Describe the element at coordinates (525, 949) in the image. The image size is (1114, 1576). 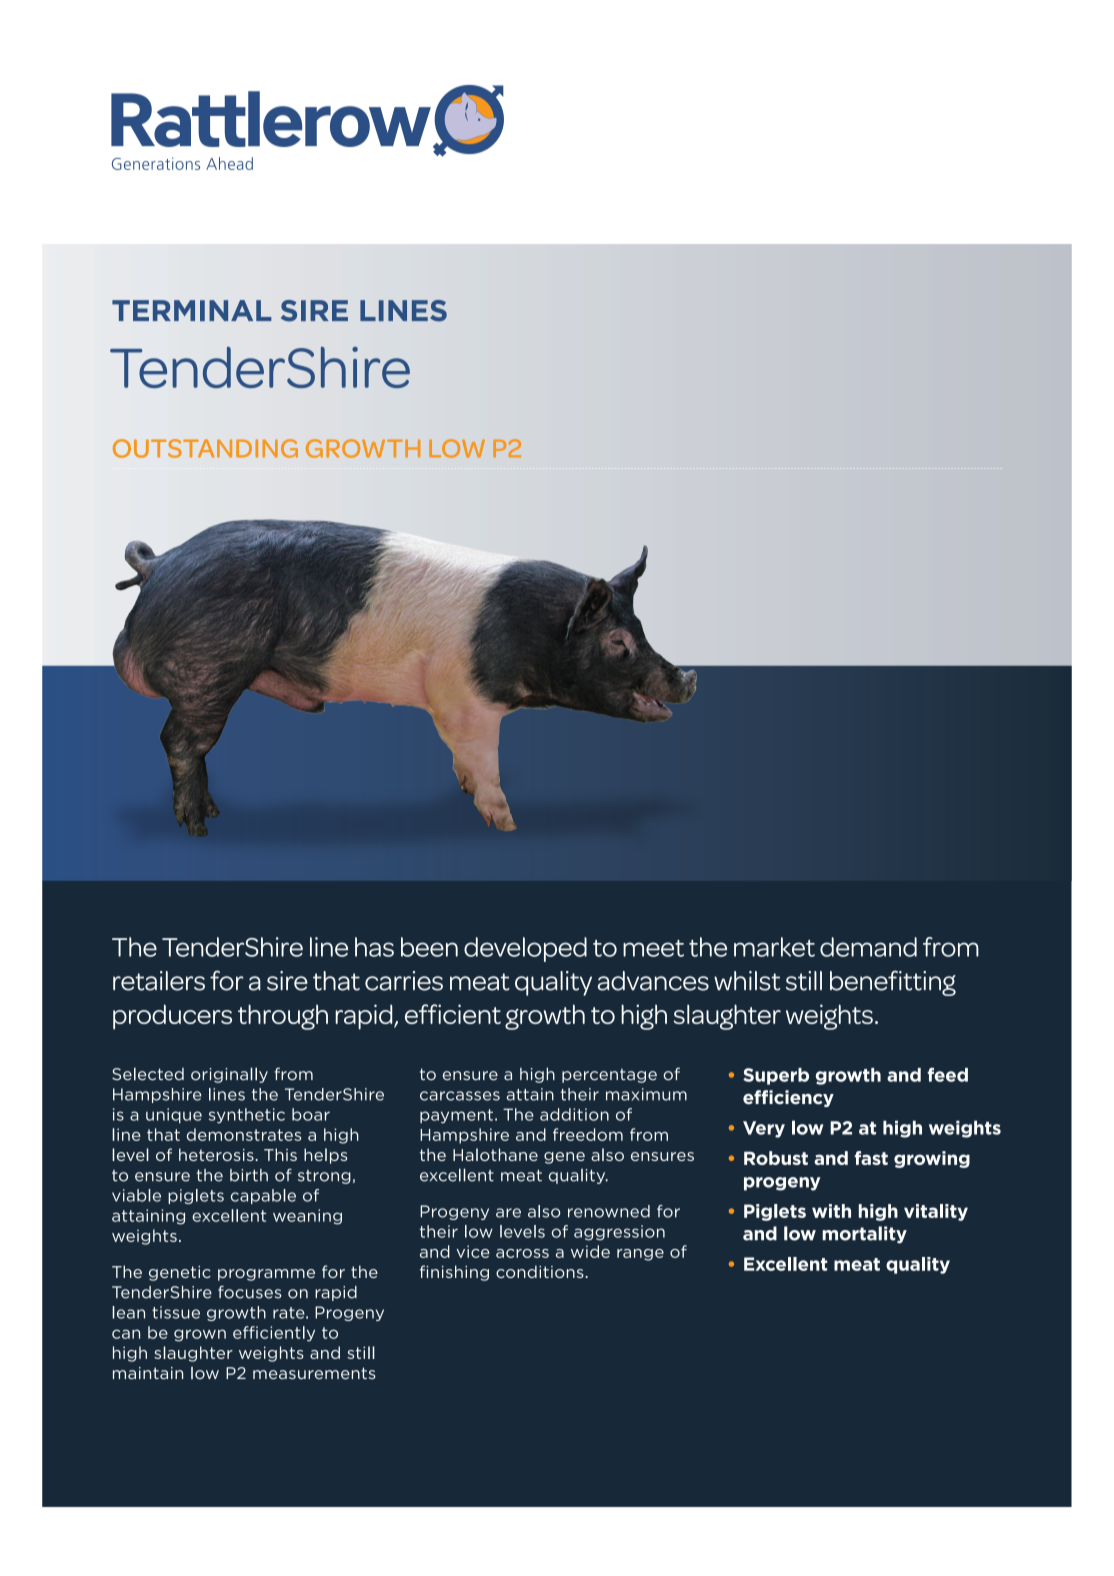
I see `developed` at that location.
